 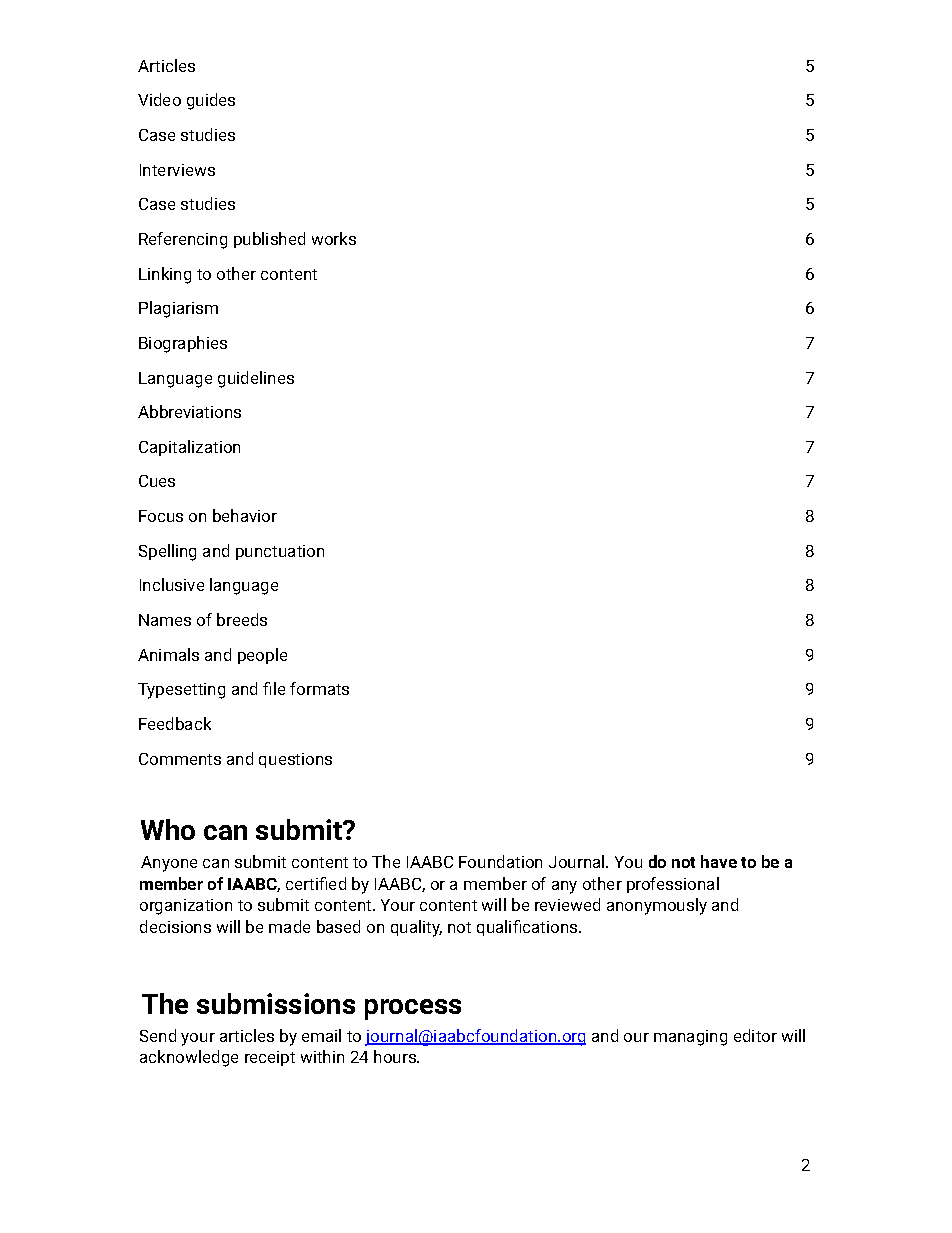 What do you see at coordinates (211, 101) in the image?
I see `guides` at bounding box center [211, 101].
